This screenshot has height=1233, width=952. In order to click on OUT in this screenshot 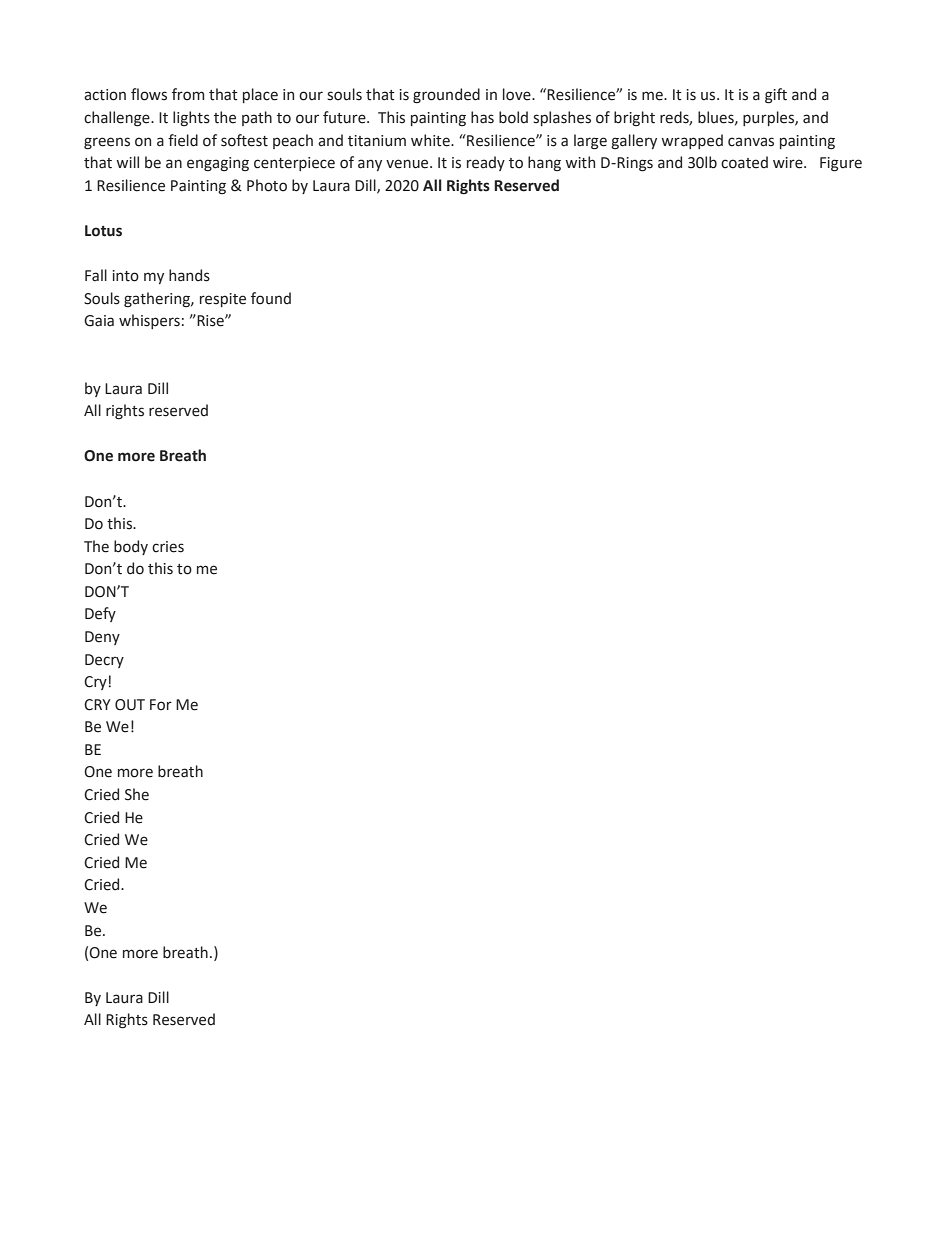, I will do `click(130, 705)`.
